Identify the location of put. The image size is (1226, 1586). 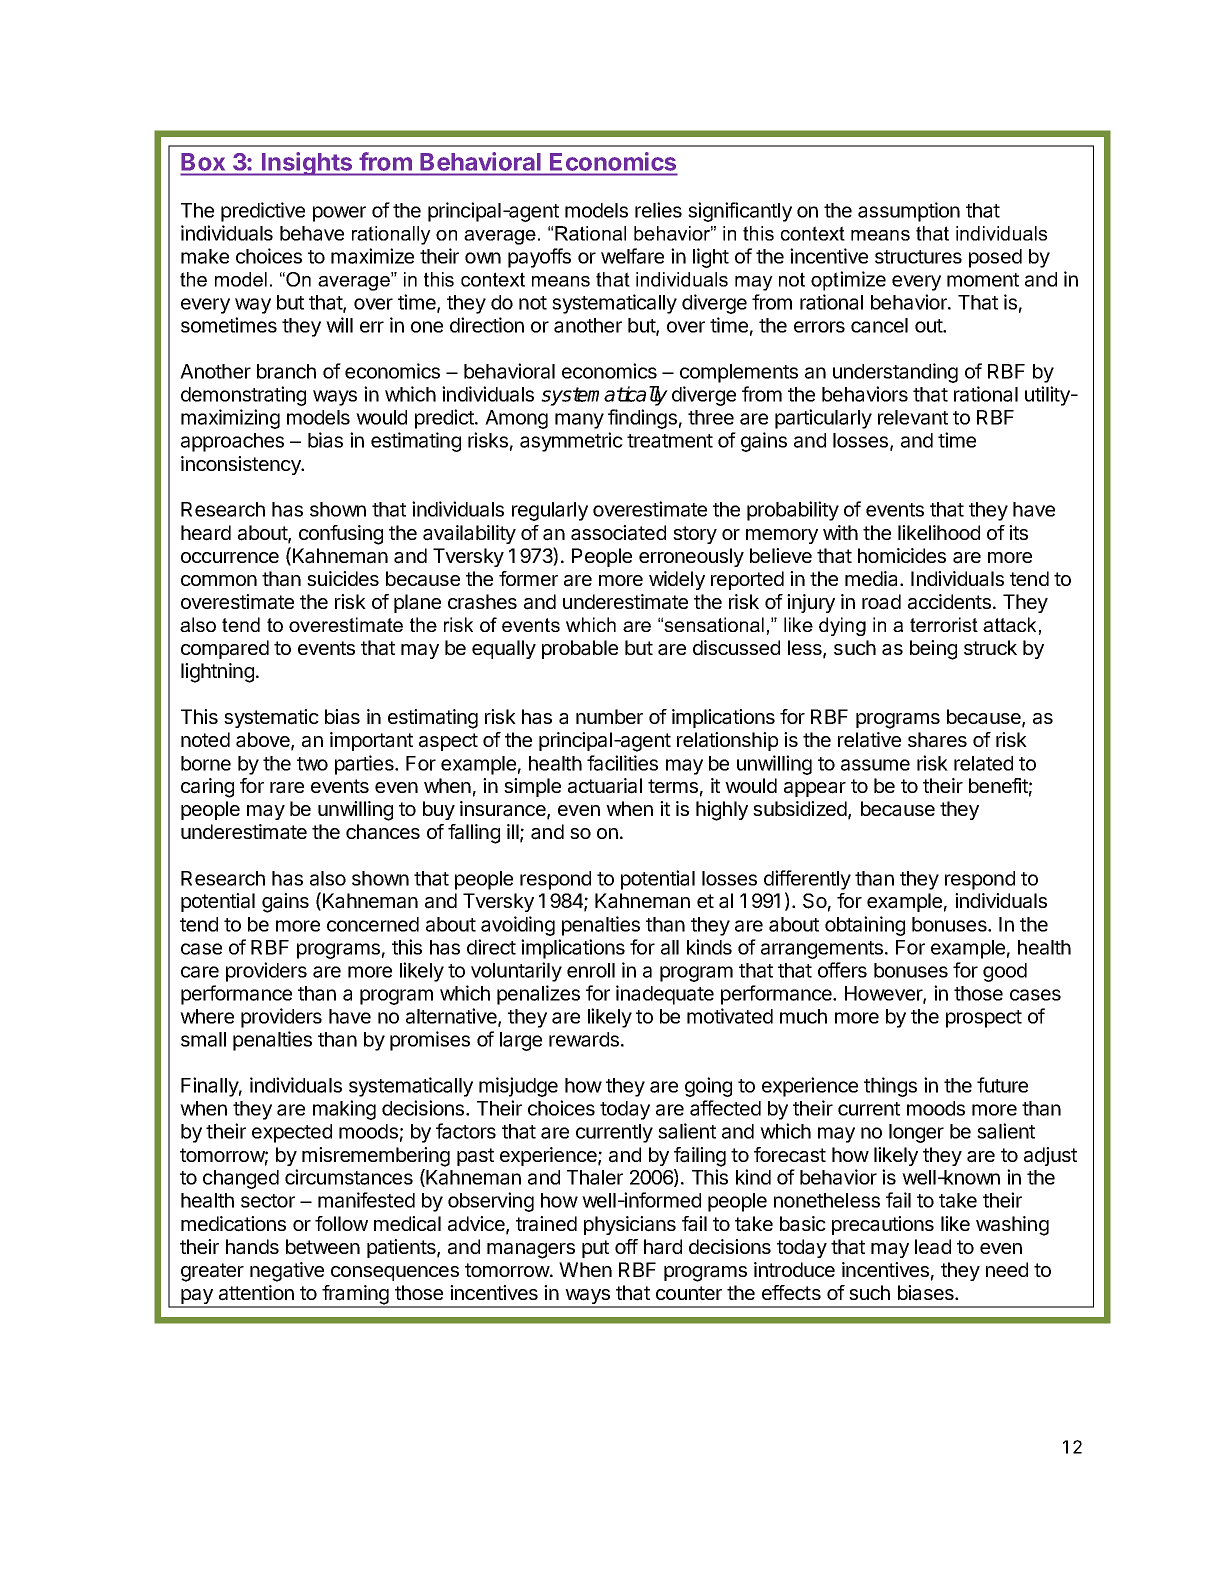
(595, 1249).
